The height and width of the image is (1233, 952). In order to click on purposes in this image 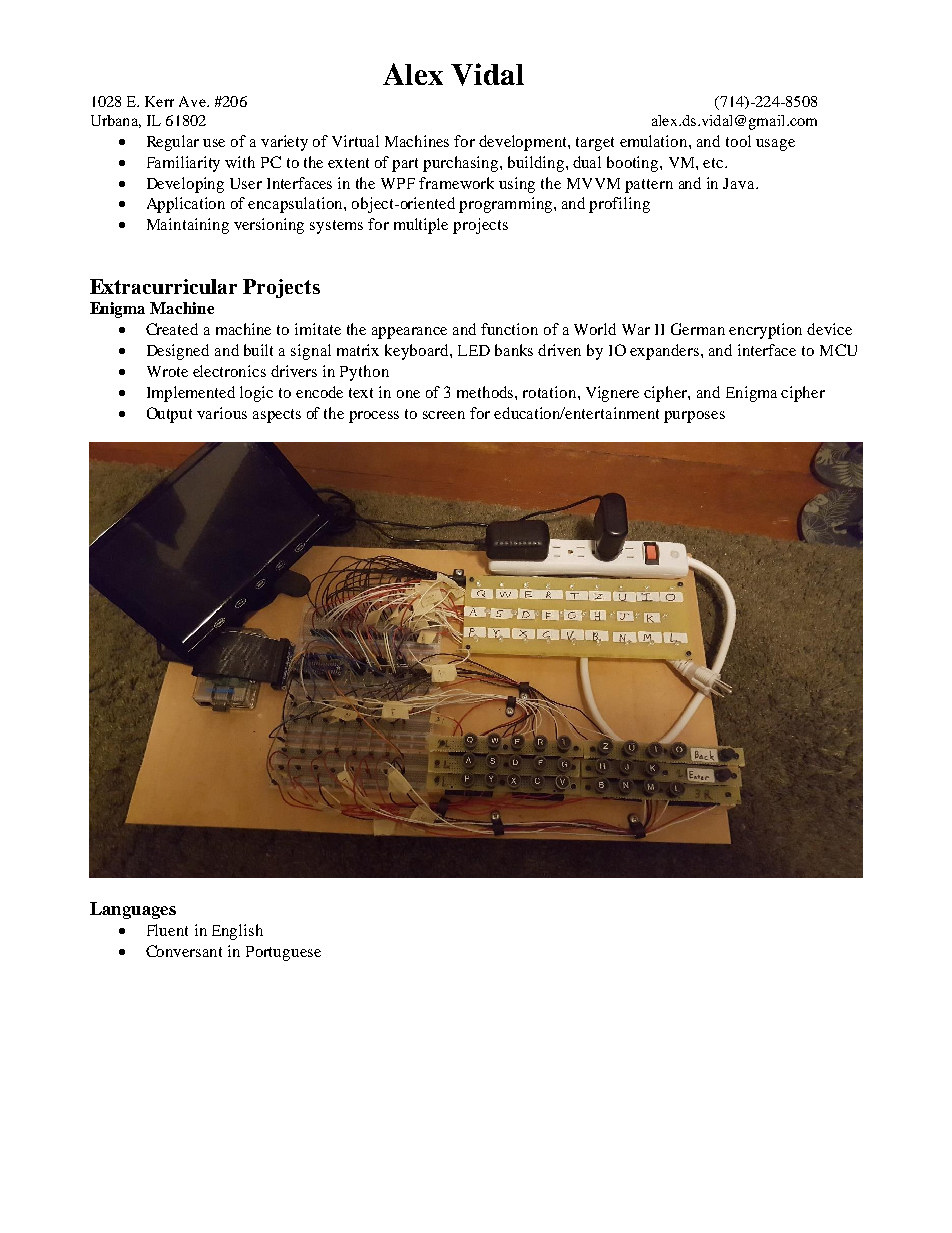, I will do `click(694, 417)`.
